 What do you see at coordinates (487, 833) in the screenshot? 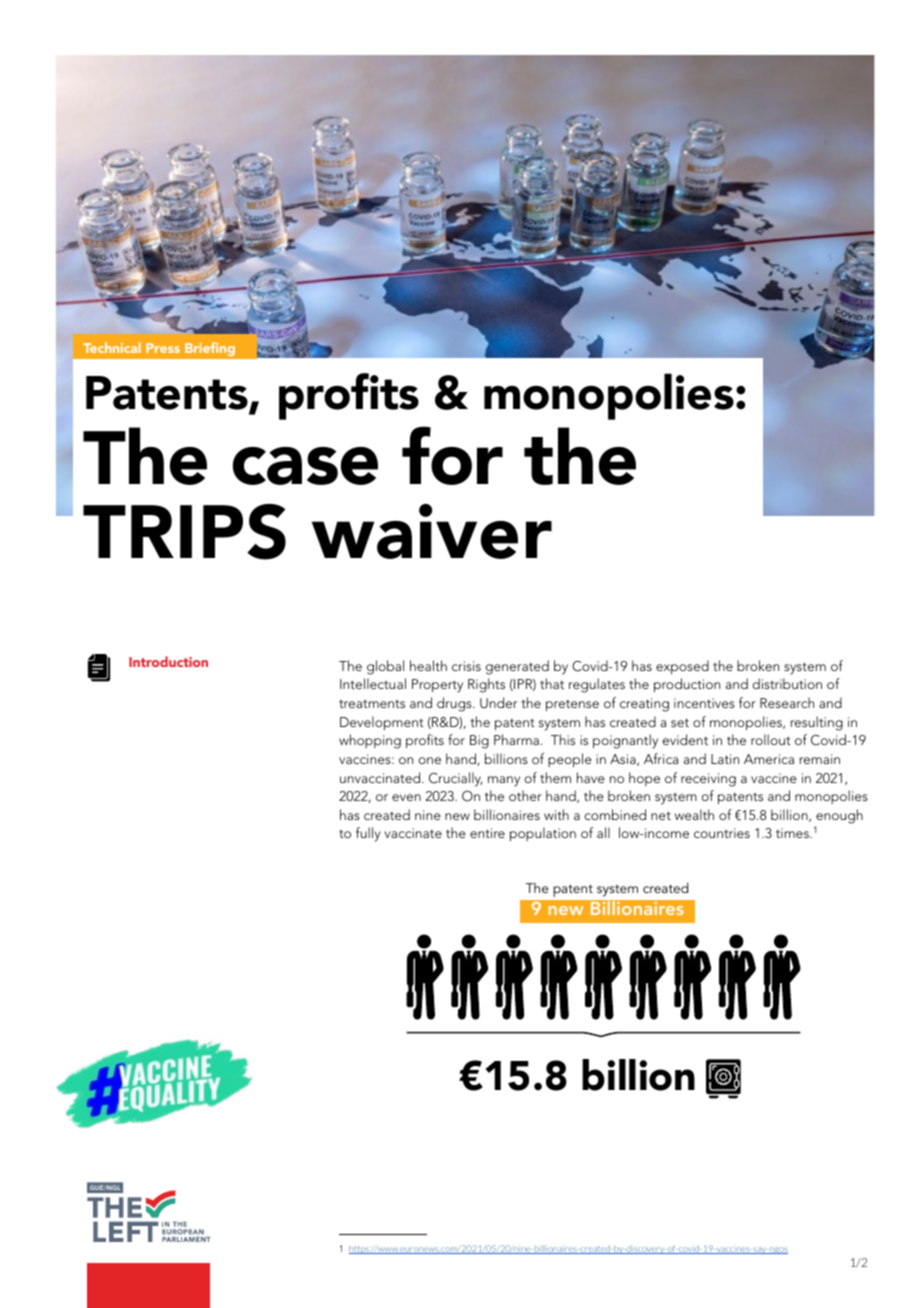
I see `entire` at bounding box center [487, 833].
